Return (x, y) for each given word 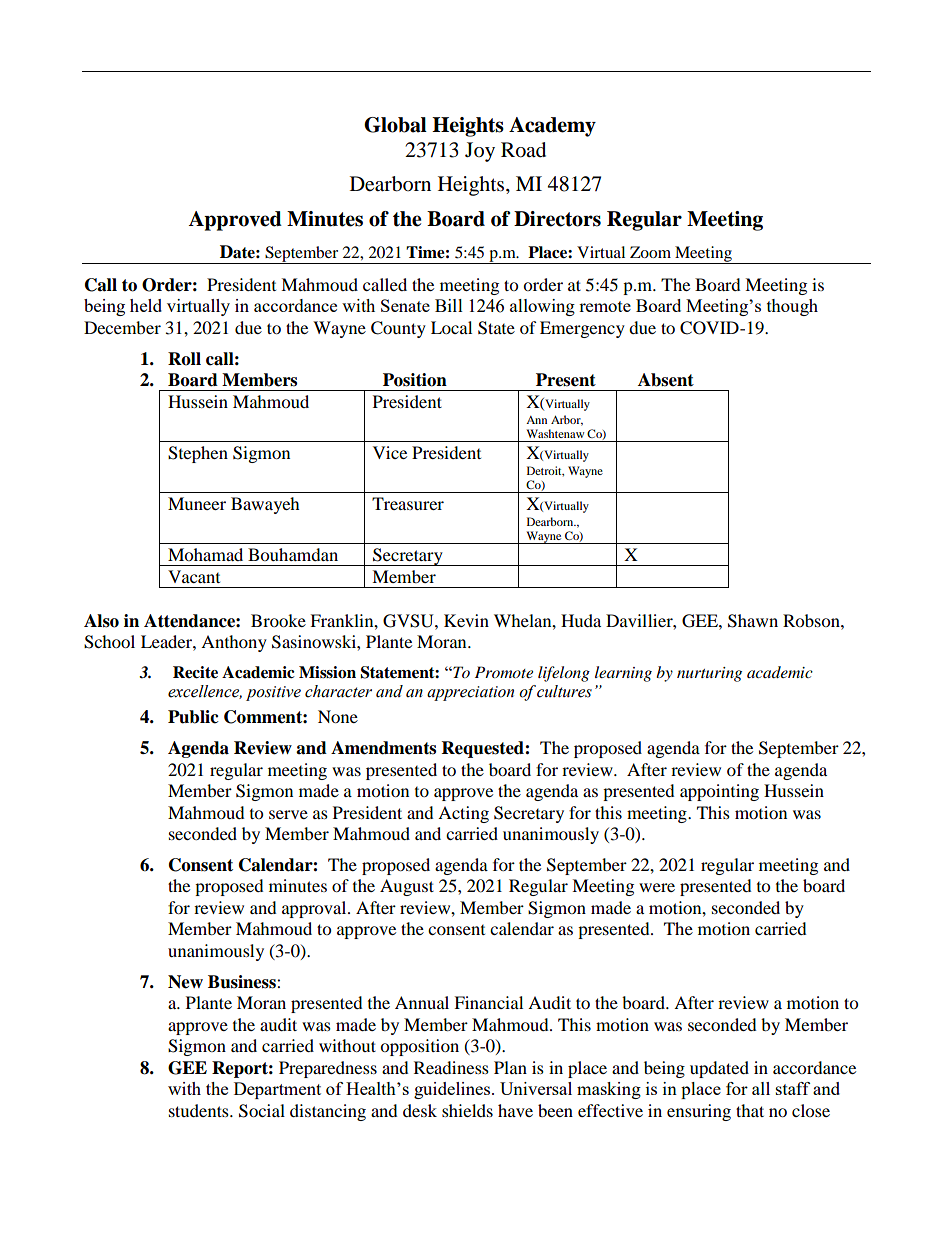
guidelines (453, 1090)
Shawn (753, 621)
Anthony (234, 643)
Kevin (466, 620)
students (200, 1110)
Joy (480, 152)
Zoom (650, 252)
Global (395, 125)
